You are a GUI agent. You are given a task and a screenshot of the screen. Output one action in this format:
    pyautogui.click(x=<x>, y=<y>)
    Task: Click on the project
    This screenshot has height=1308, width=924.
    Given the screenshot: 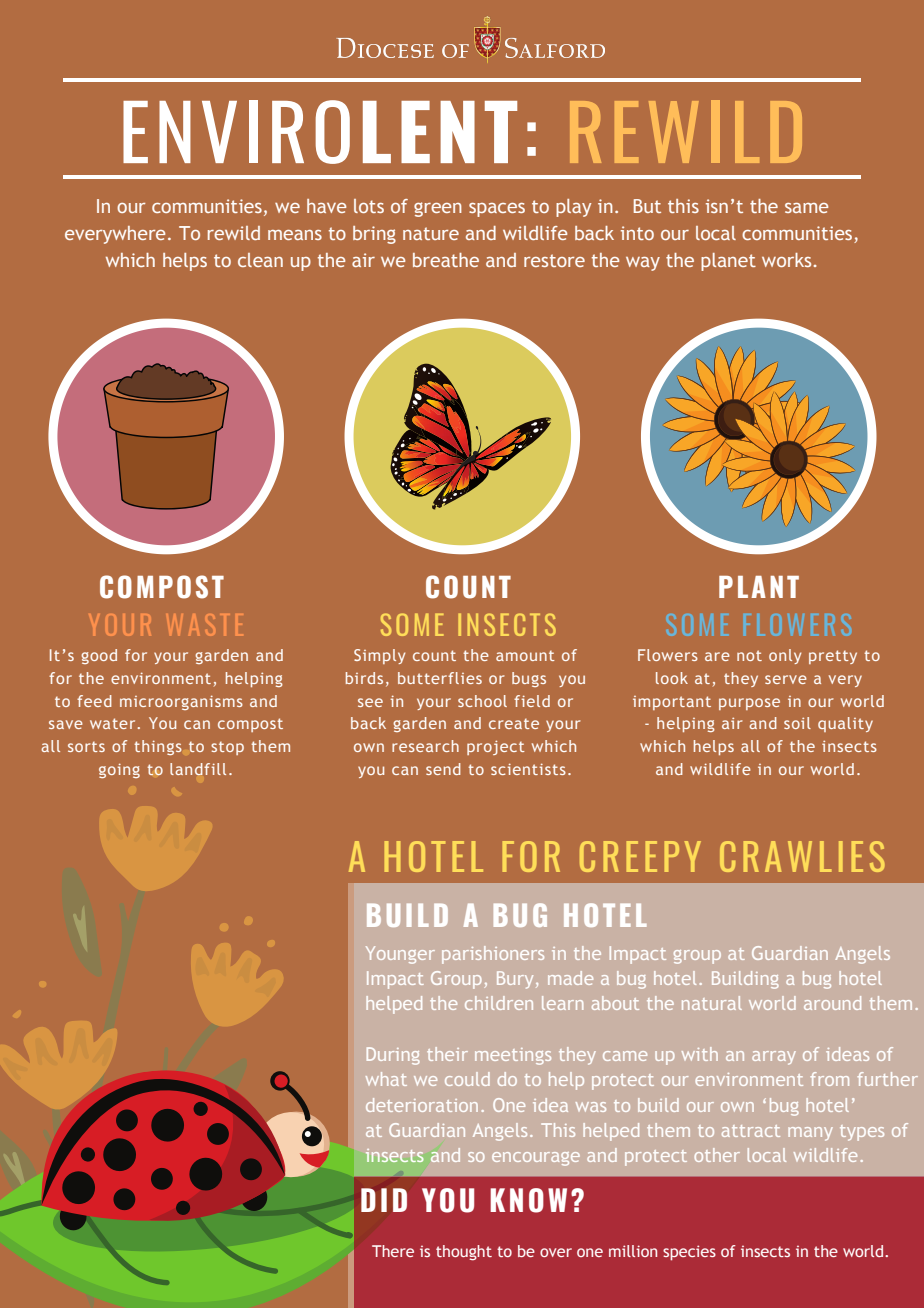 What is the action you would take?
    pyautogui.click(x=496, y=747)
